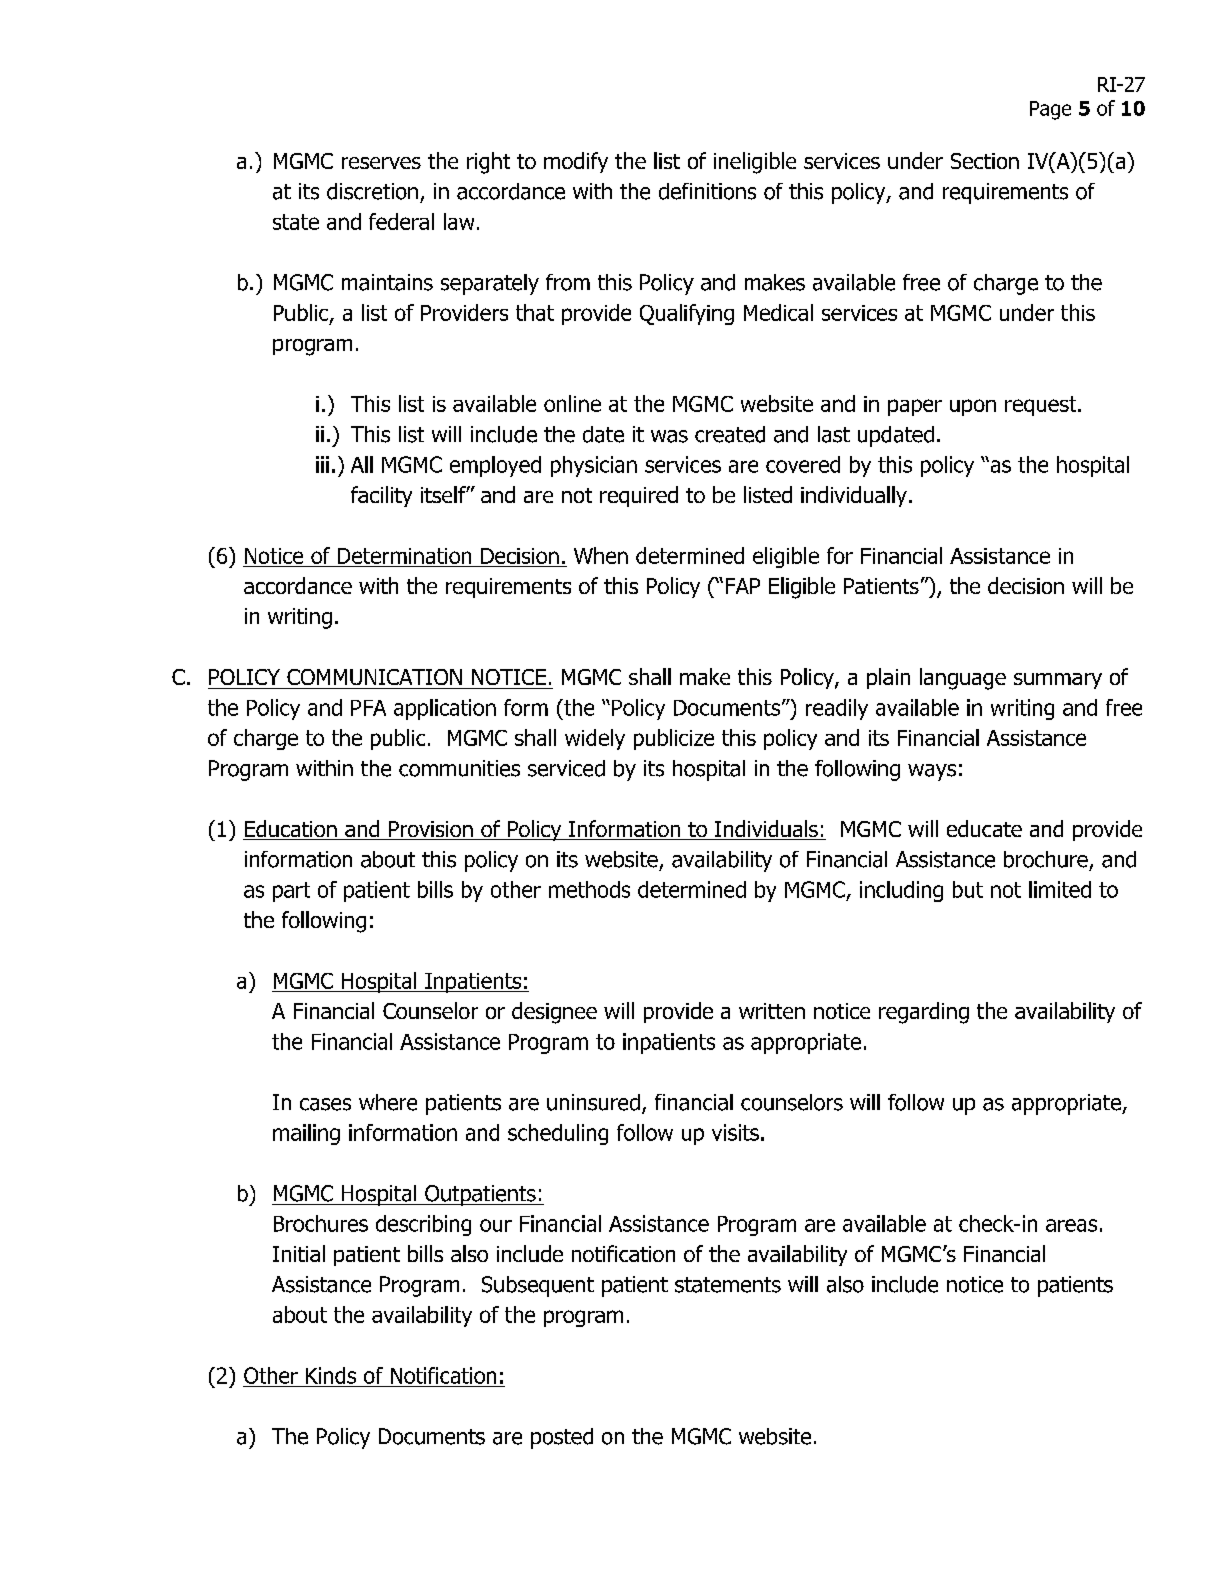 The height and width of the image is (1575, 1217). What do you see at coordinates (924, 1013) in the image?
I see `regarding` at bounding box center [924, 1013].
